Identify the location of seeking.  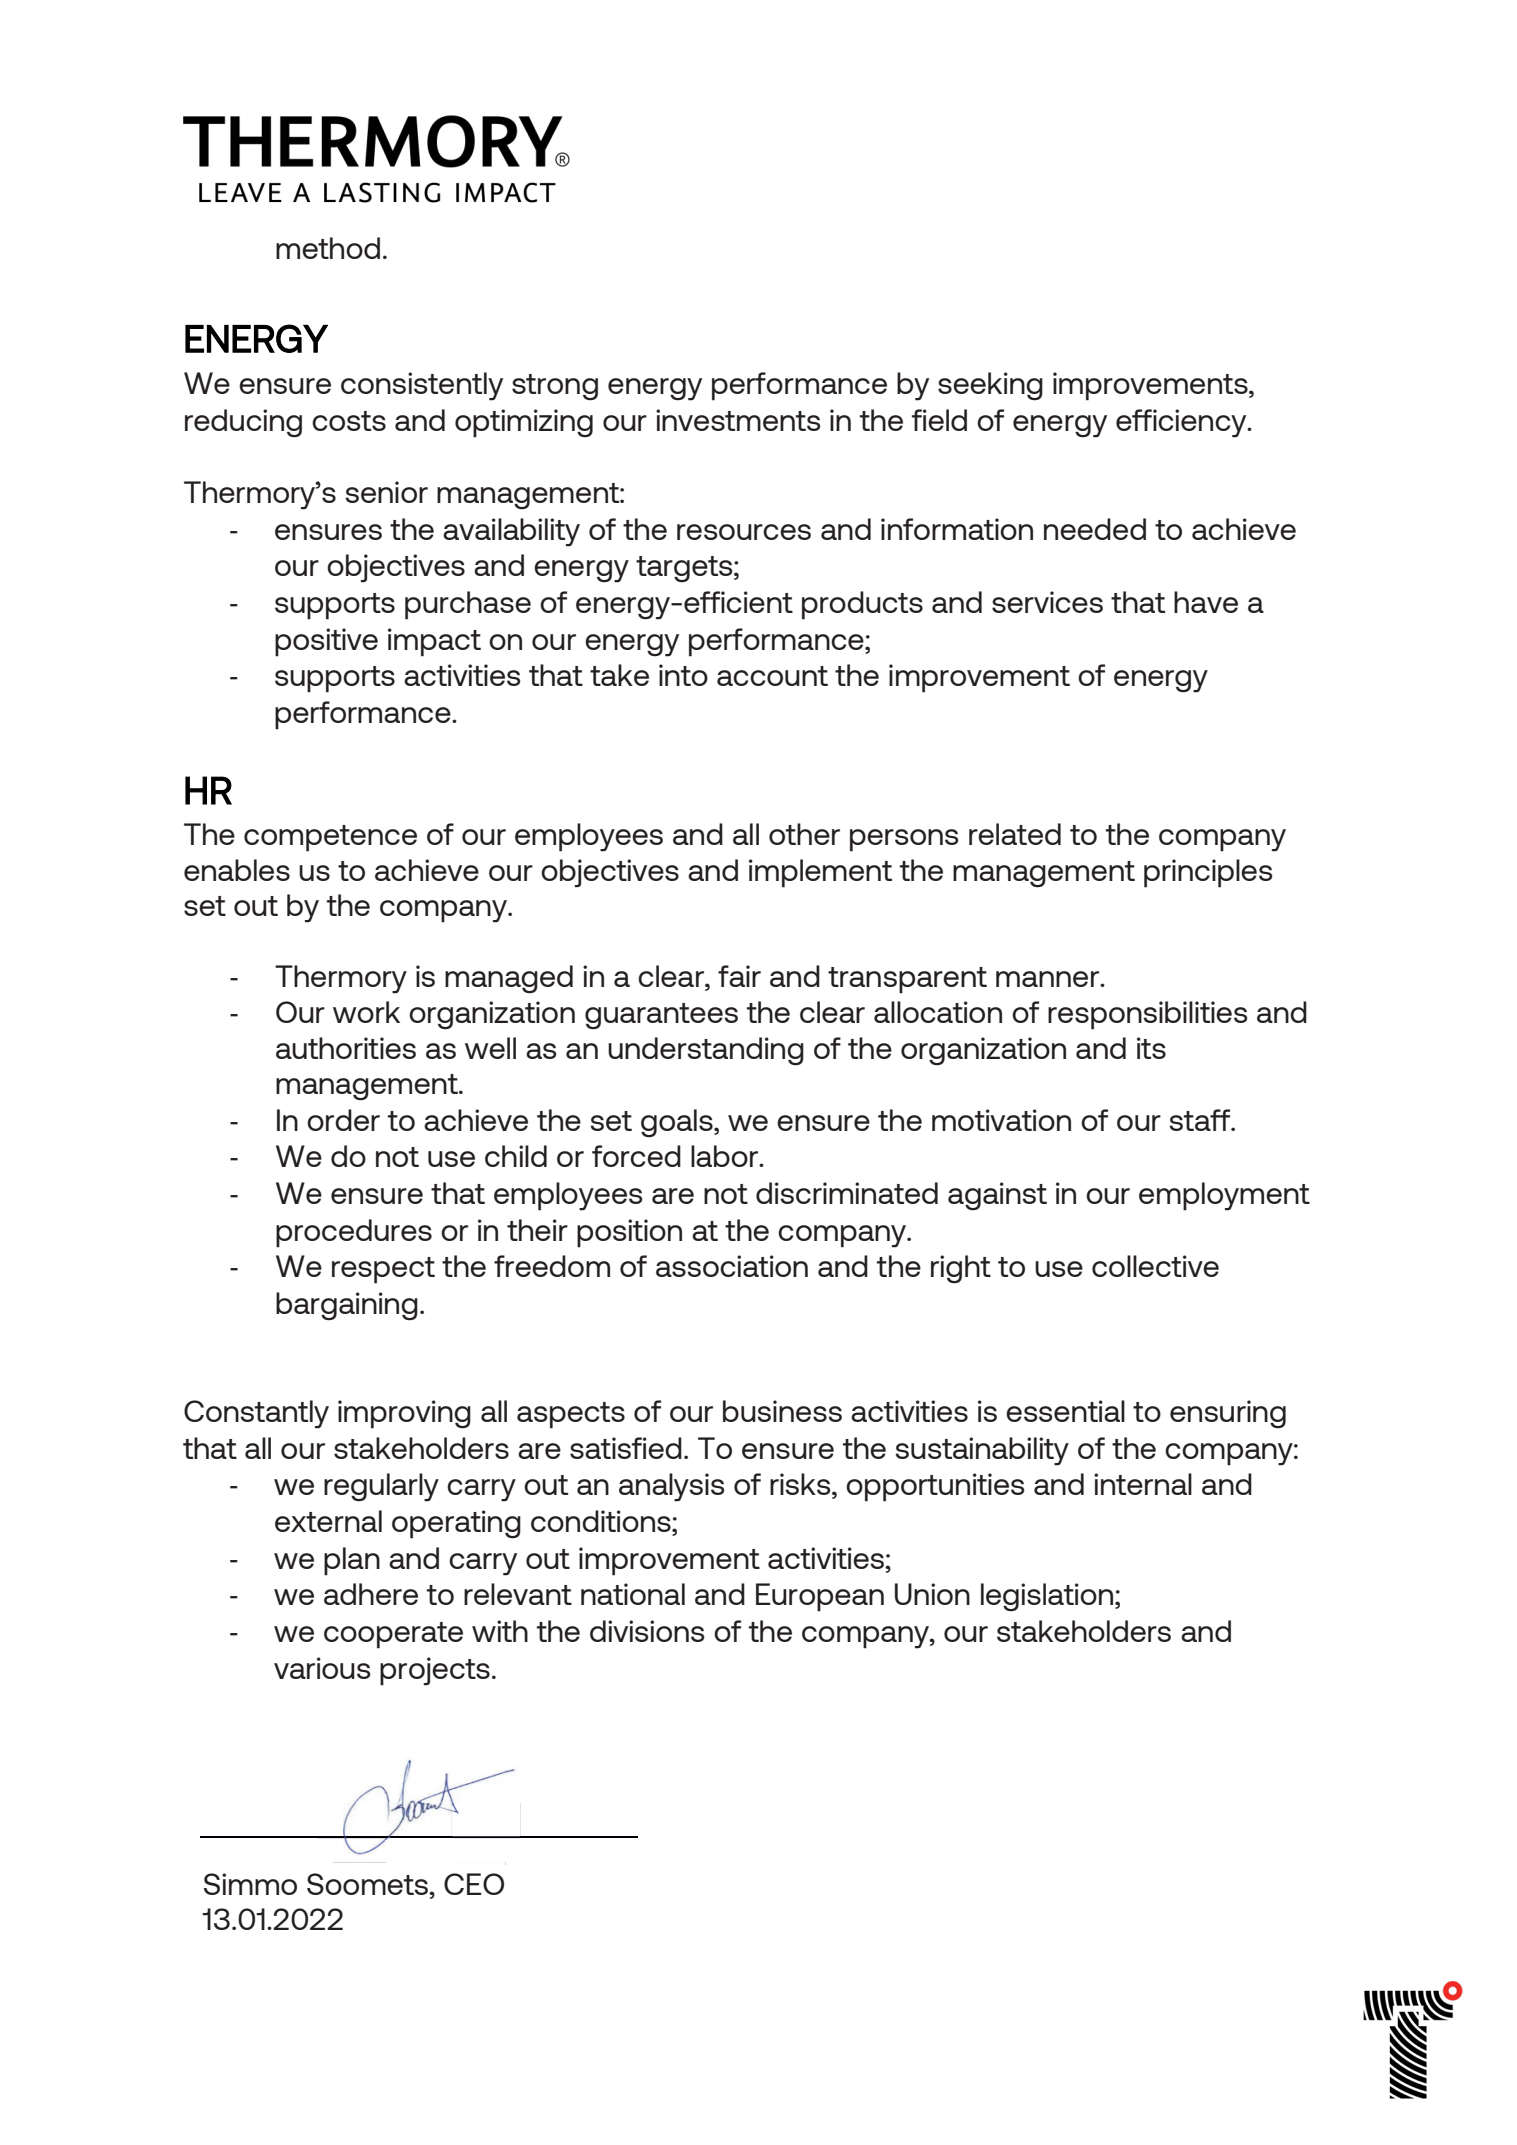
(990, 386).
